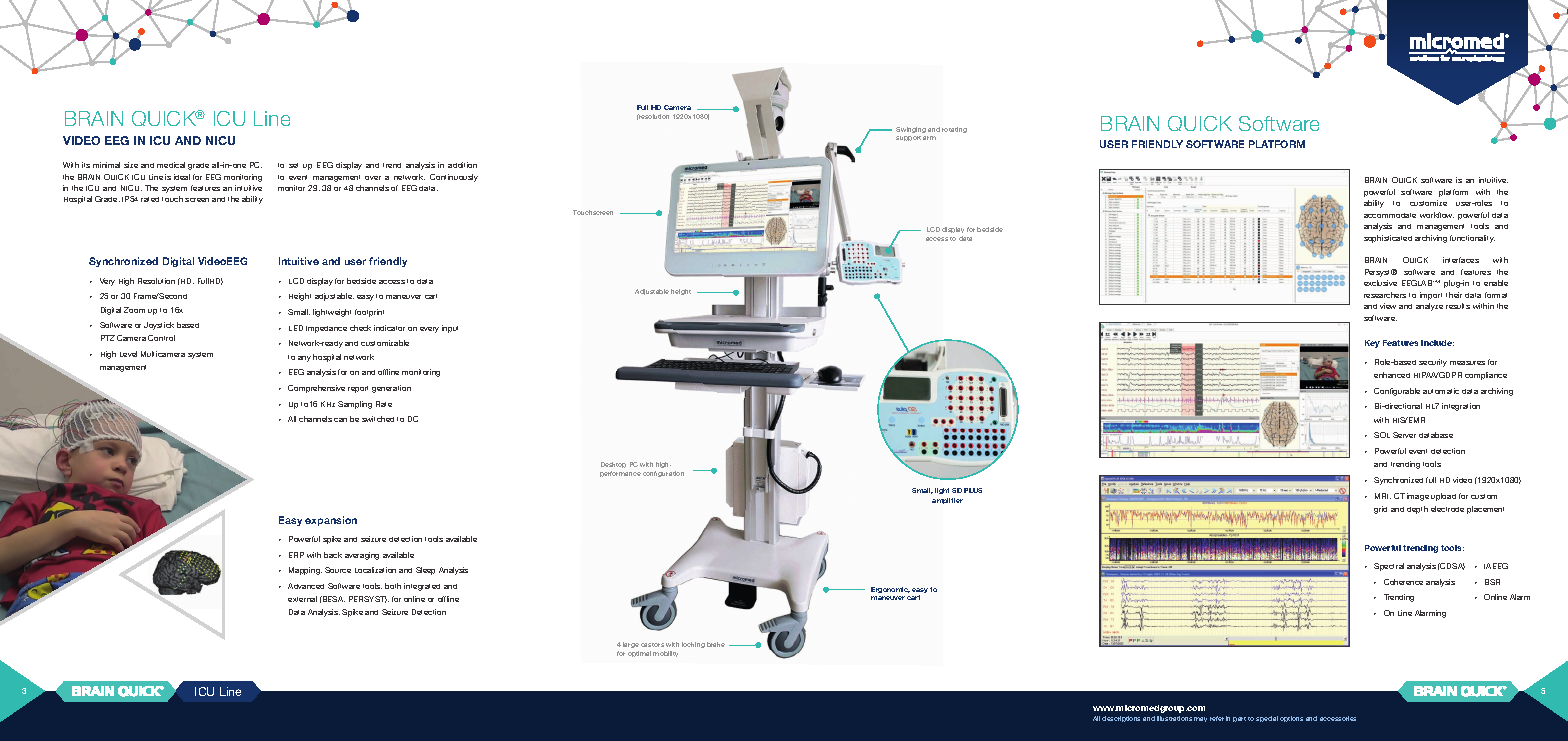 The height and width of the screenshot is (741, 1568). What do you see at coordinates (1291, 719) in the screenshot?
I see `options` at bounding box center [1291, 719].
